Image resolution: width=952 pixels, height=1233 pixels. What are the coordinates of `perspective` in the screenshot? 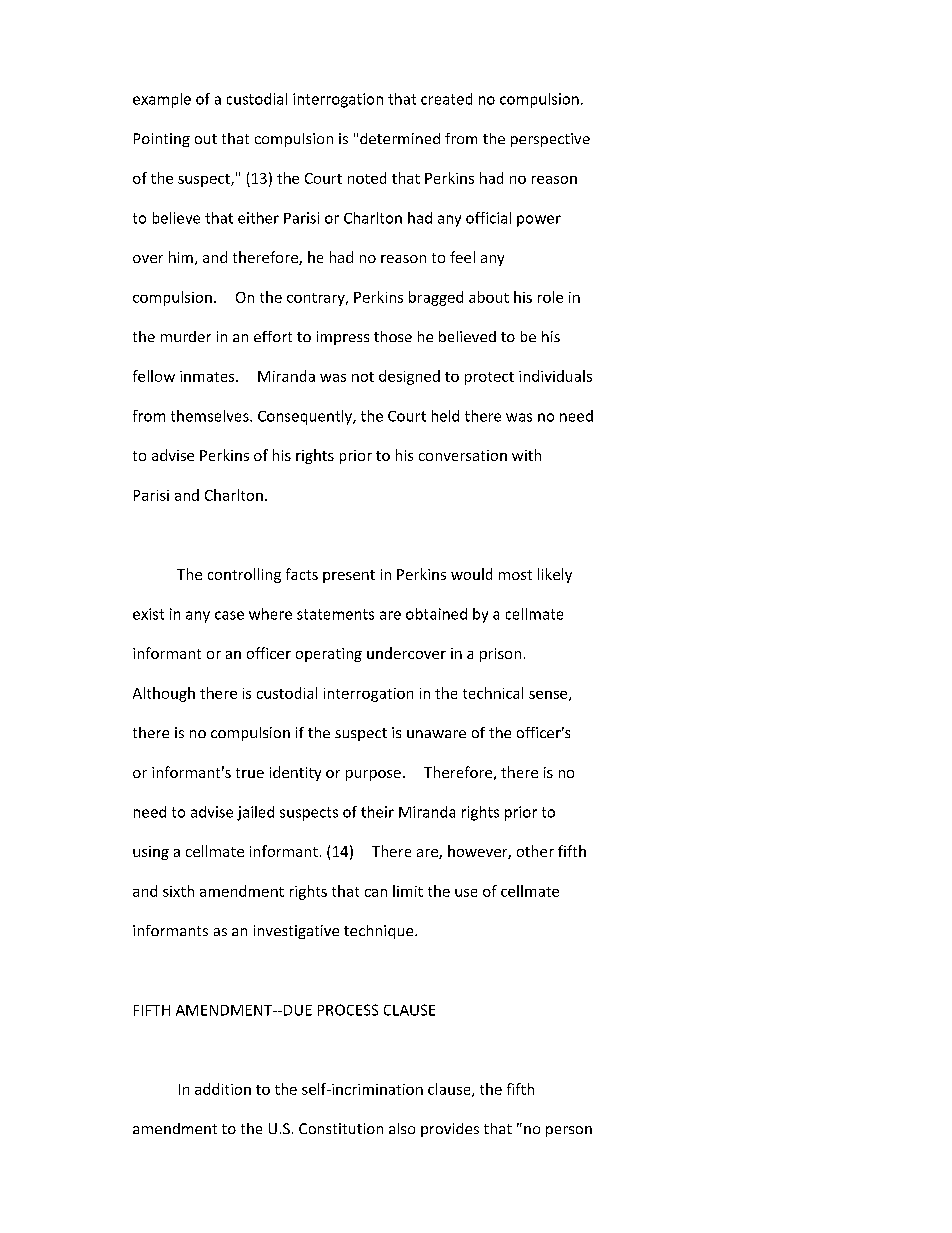 It's located at (550, 140).
